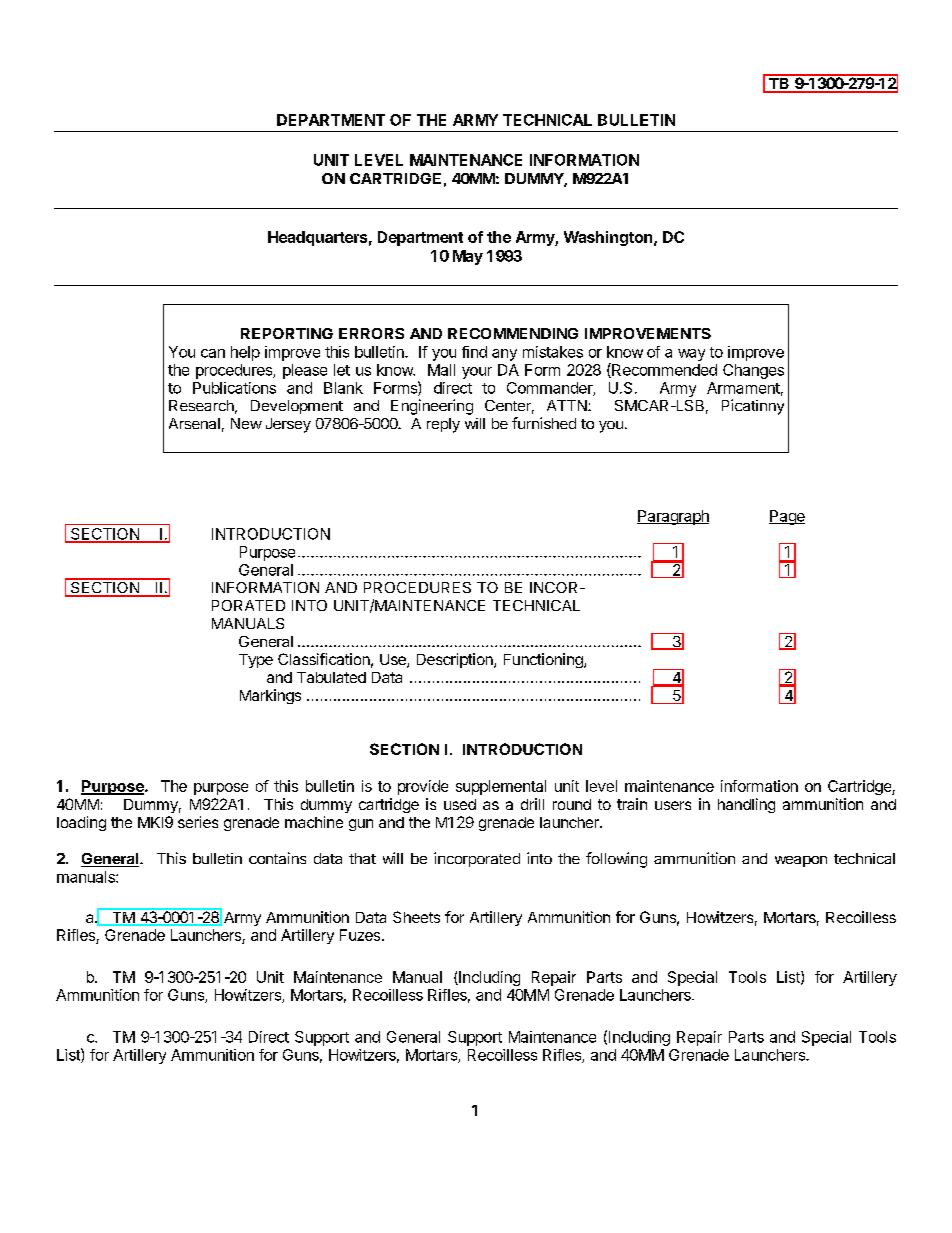  I want to click on Paragraph, so click(673, 517).
